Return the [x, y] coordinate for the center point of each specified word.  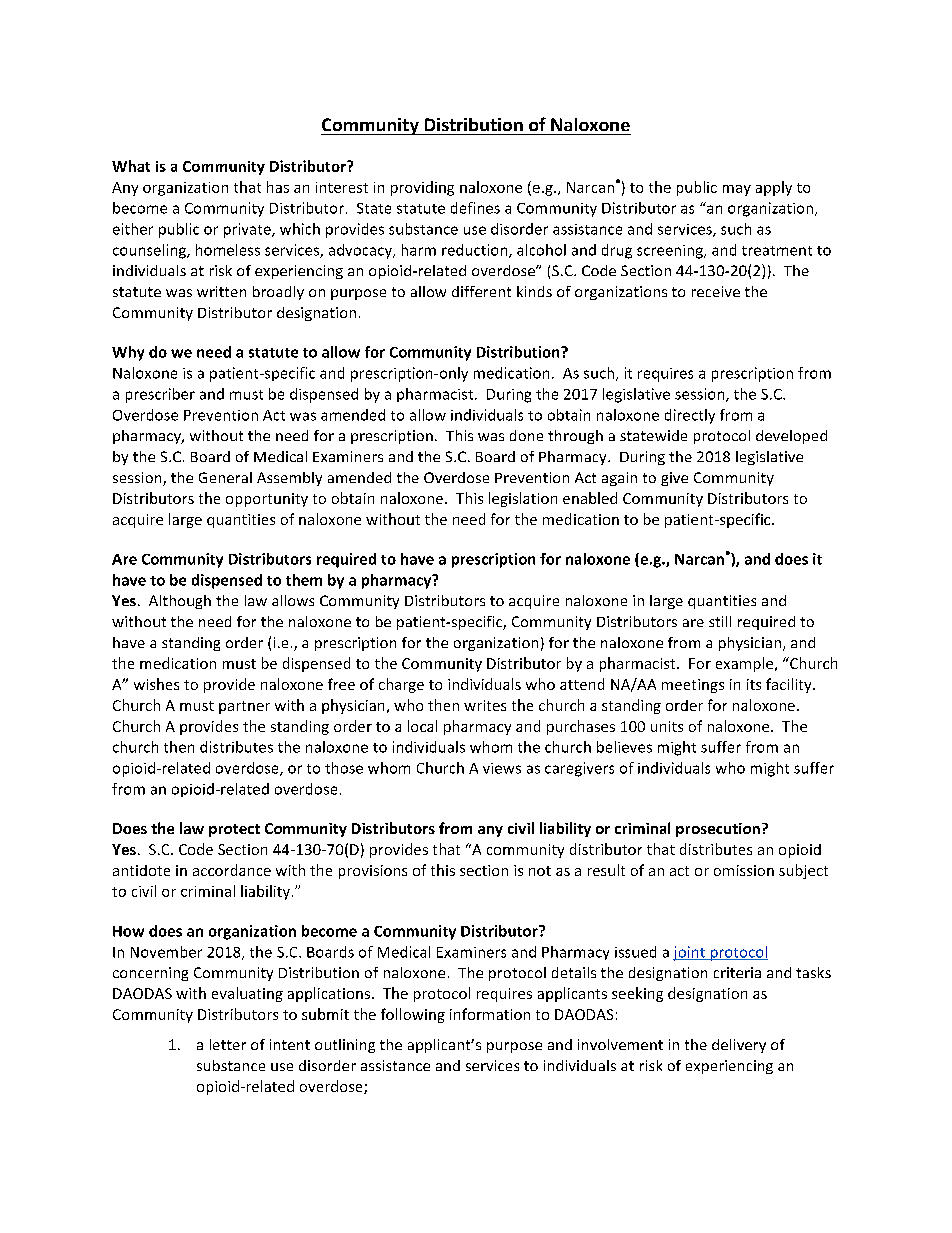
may [737, 190]
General [225, 477]
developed [791, 437]
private [248, 230]
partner [244, 707]
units [667, 726]
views [502, 768]
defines [475, 208]
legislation [523, 499]
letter [228, 1044]
